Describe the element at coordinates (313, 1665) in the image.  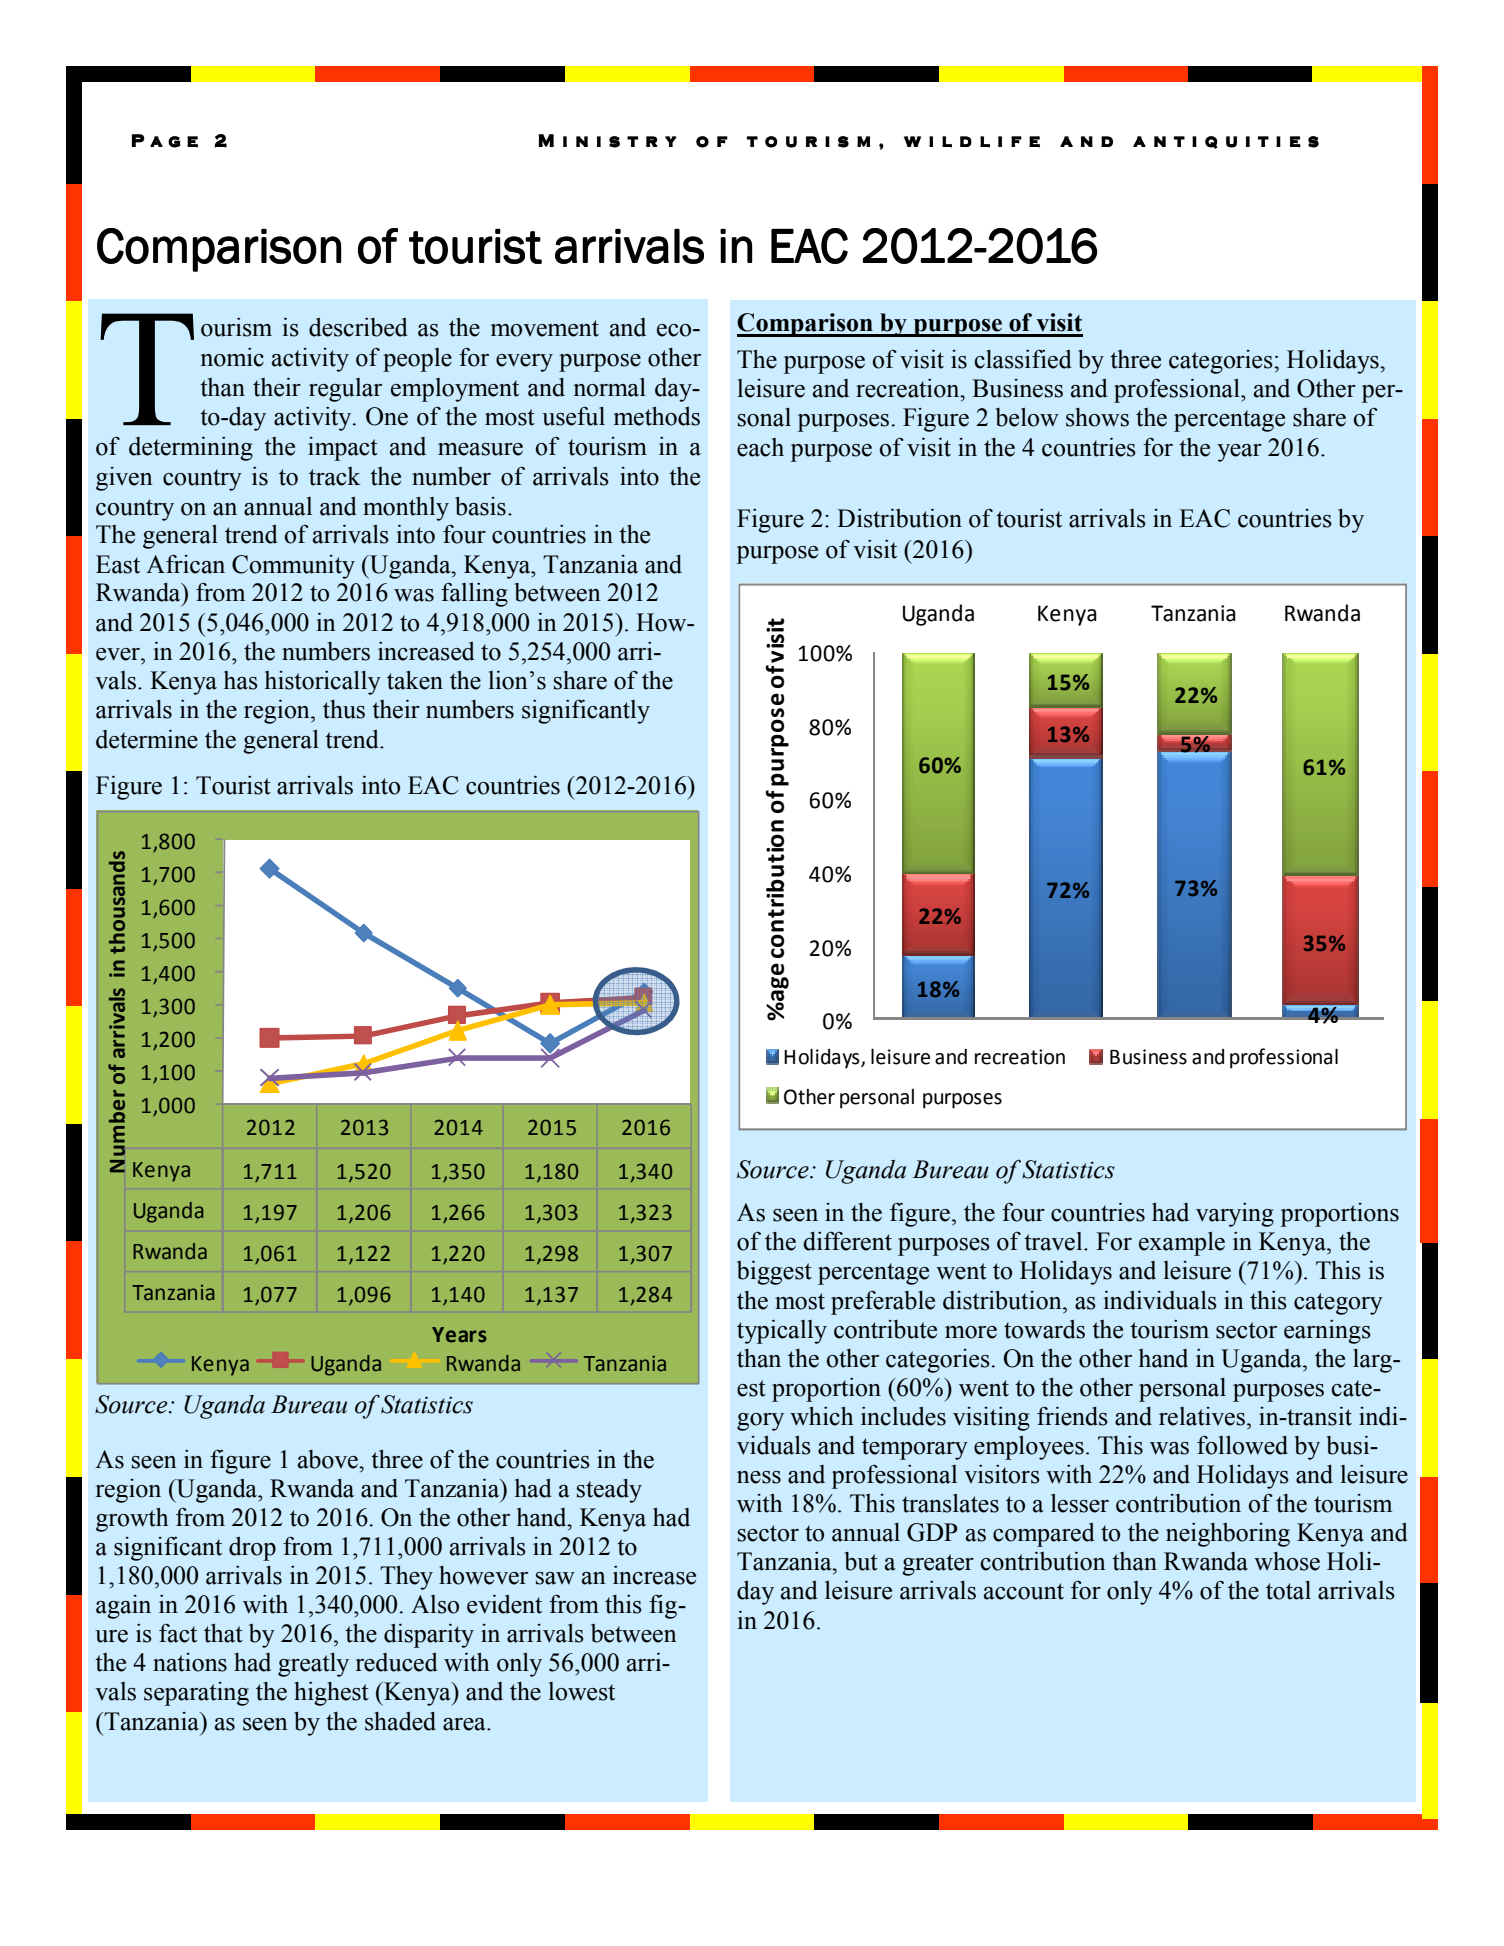
I see `greatly` at that location.
